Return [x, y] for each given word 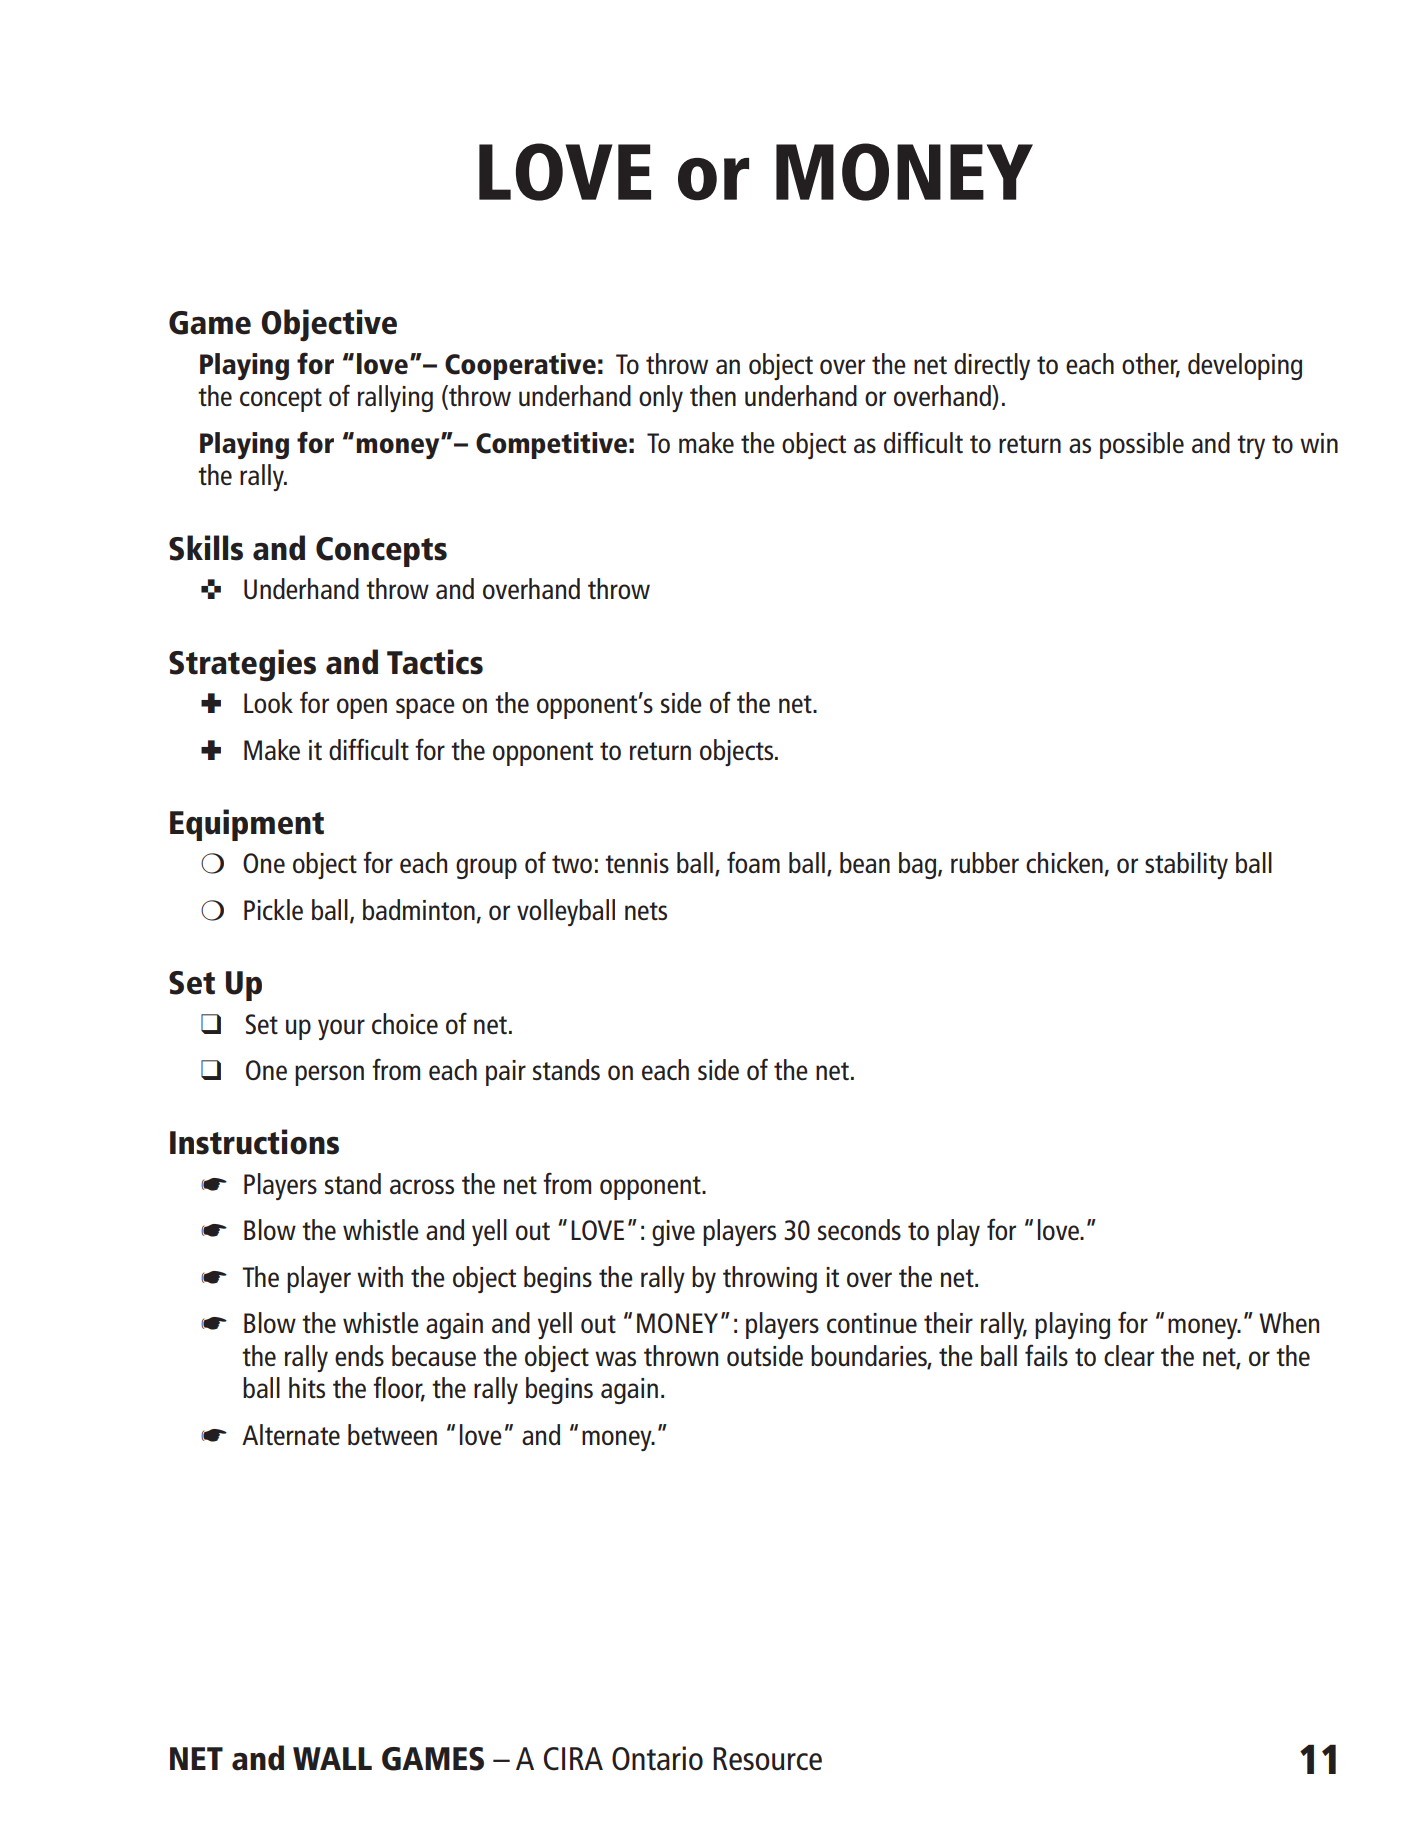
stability [1186, 865]
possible [1142, 445]
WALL [332, 1758]
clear [1129, 1355]
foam [753, 862]
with [380, 1276]
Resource [767, 1759]
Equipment [247, 825]
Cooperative [520, 366]
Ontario [657, 1758]
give [673, 1233]
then [713, 395]
